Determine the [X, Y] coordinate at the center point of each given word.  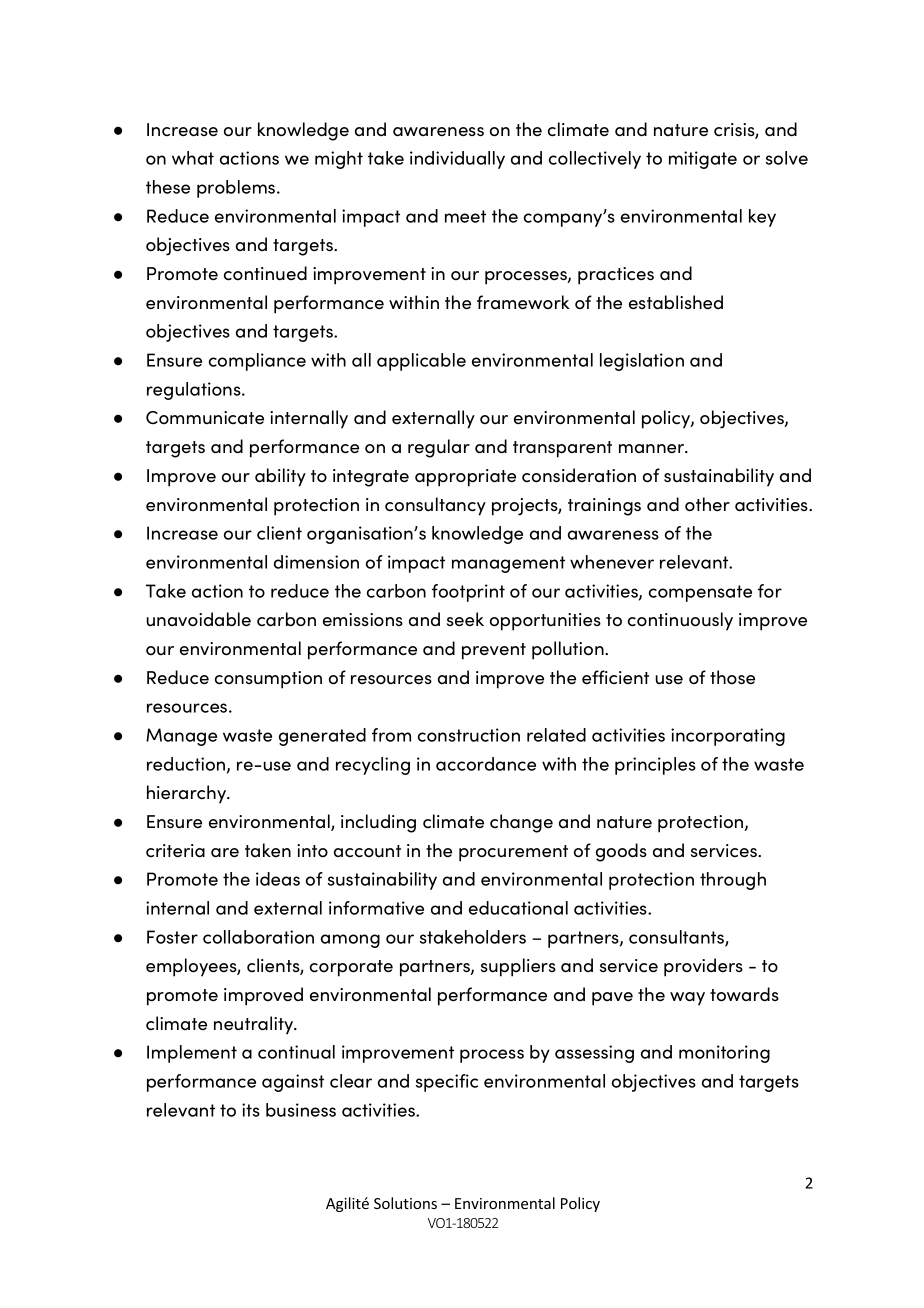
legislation [642, 362]
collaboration [258, 937]
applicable [421, 362]
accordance [486, 764]
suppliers [518, 967]
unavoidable [198, 619]
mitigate [703, 160]
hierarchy [188, 794]
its [251, 1110]
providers [703, 967]
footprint [468, 593]
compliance [257, 362]
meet [465, 216]
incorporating [728, 737]
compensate [700, 593]
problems [237, 189]
